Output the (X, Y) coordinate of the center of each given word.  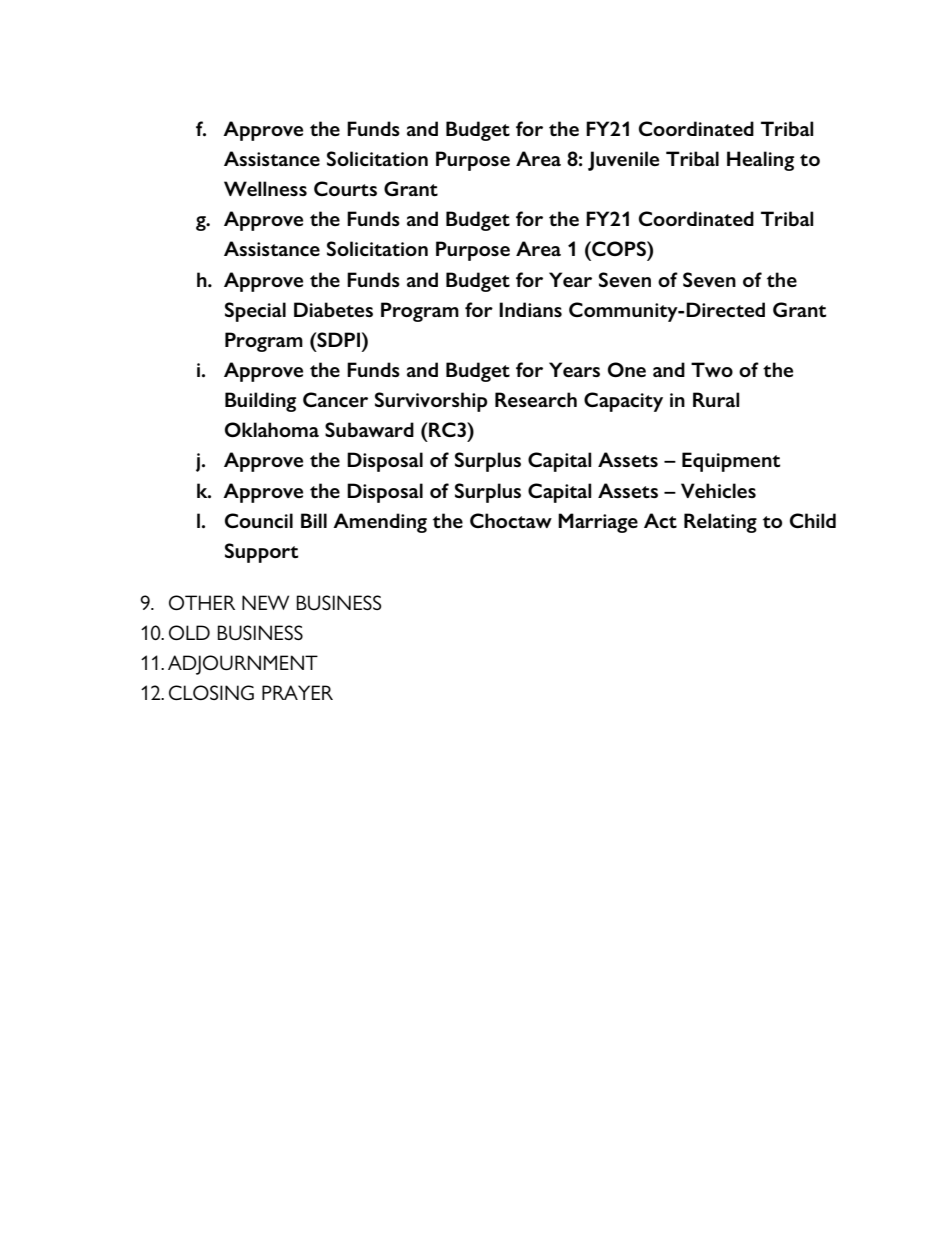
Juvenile (623, 161)
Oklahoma (272, 429)
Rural (716, 399)
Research (536, 399)
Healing (760, 161)
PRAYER (297, 692)
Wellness (265, 188)
